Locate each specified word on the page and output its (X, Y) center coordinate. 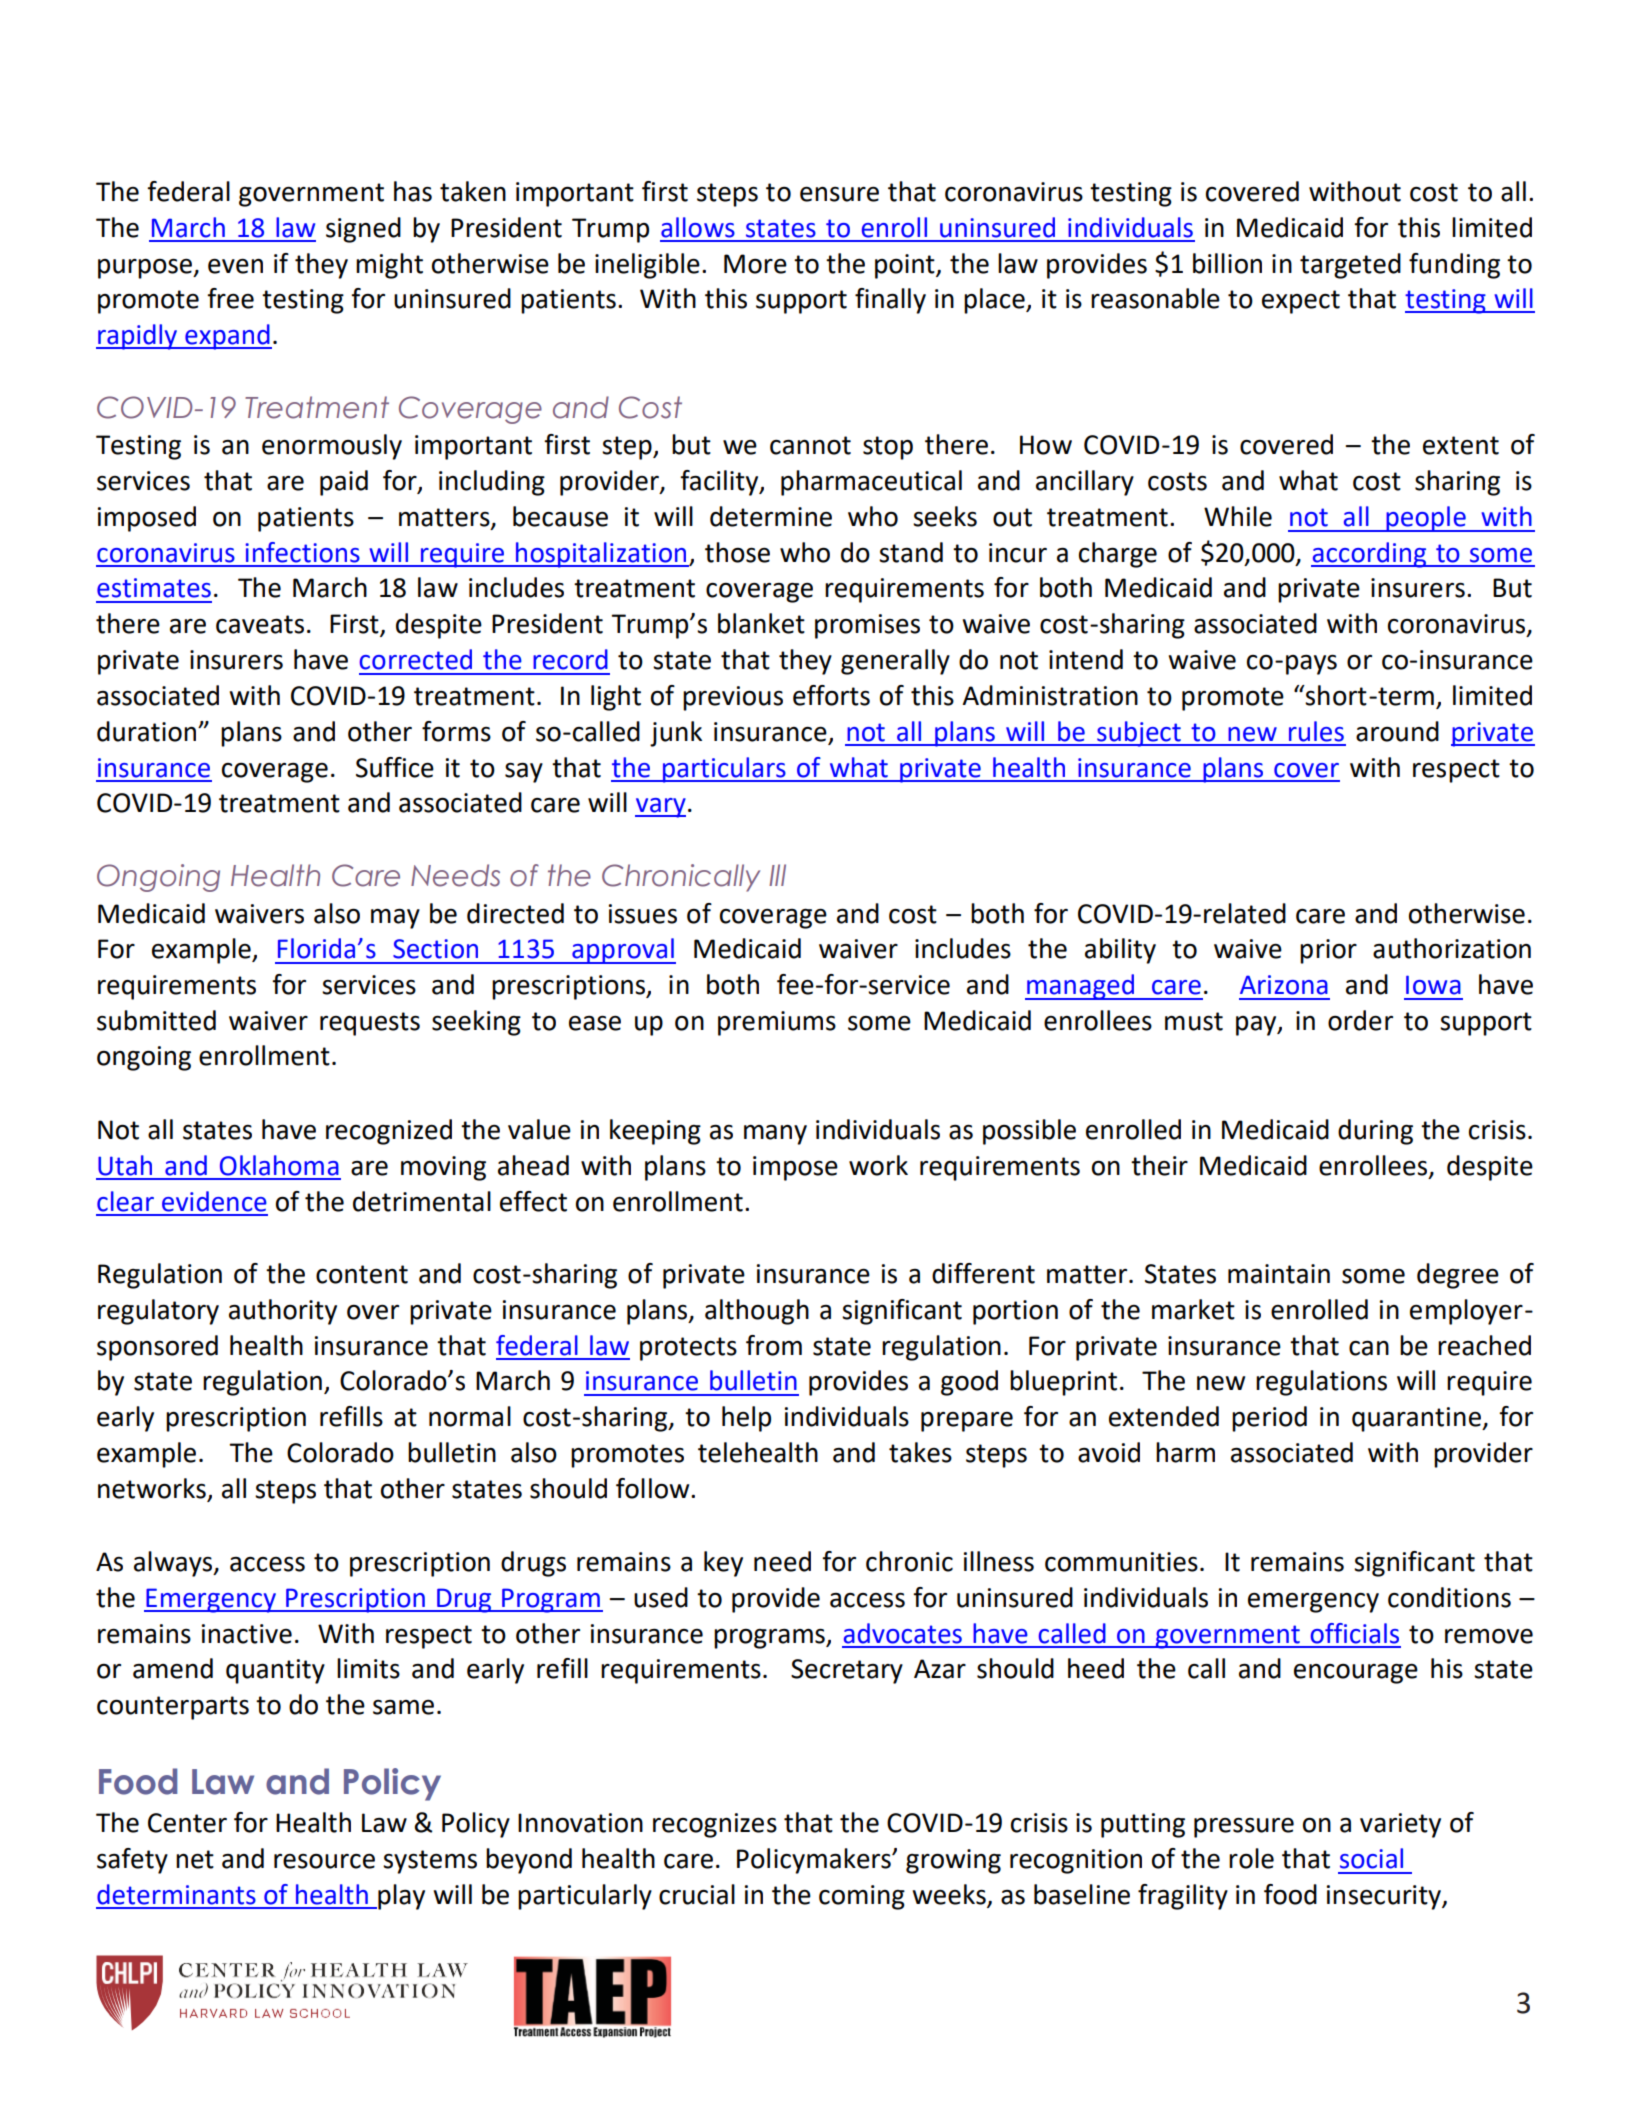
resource (324, 1861)
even (235, 266)
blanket (761, 623)
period (1269, 1419)
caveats (260, 624)
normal (470, 1416)
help (746, 1419)
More (755, 264)
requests (370, 1024)
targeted (1350, 266)
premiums (777, 1023)
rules (1316, 731)
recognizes (715, 1825)
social (1371, 1858)
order (1360, 1020)
